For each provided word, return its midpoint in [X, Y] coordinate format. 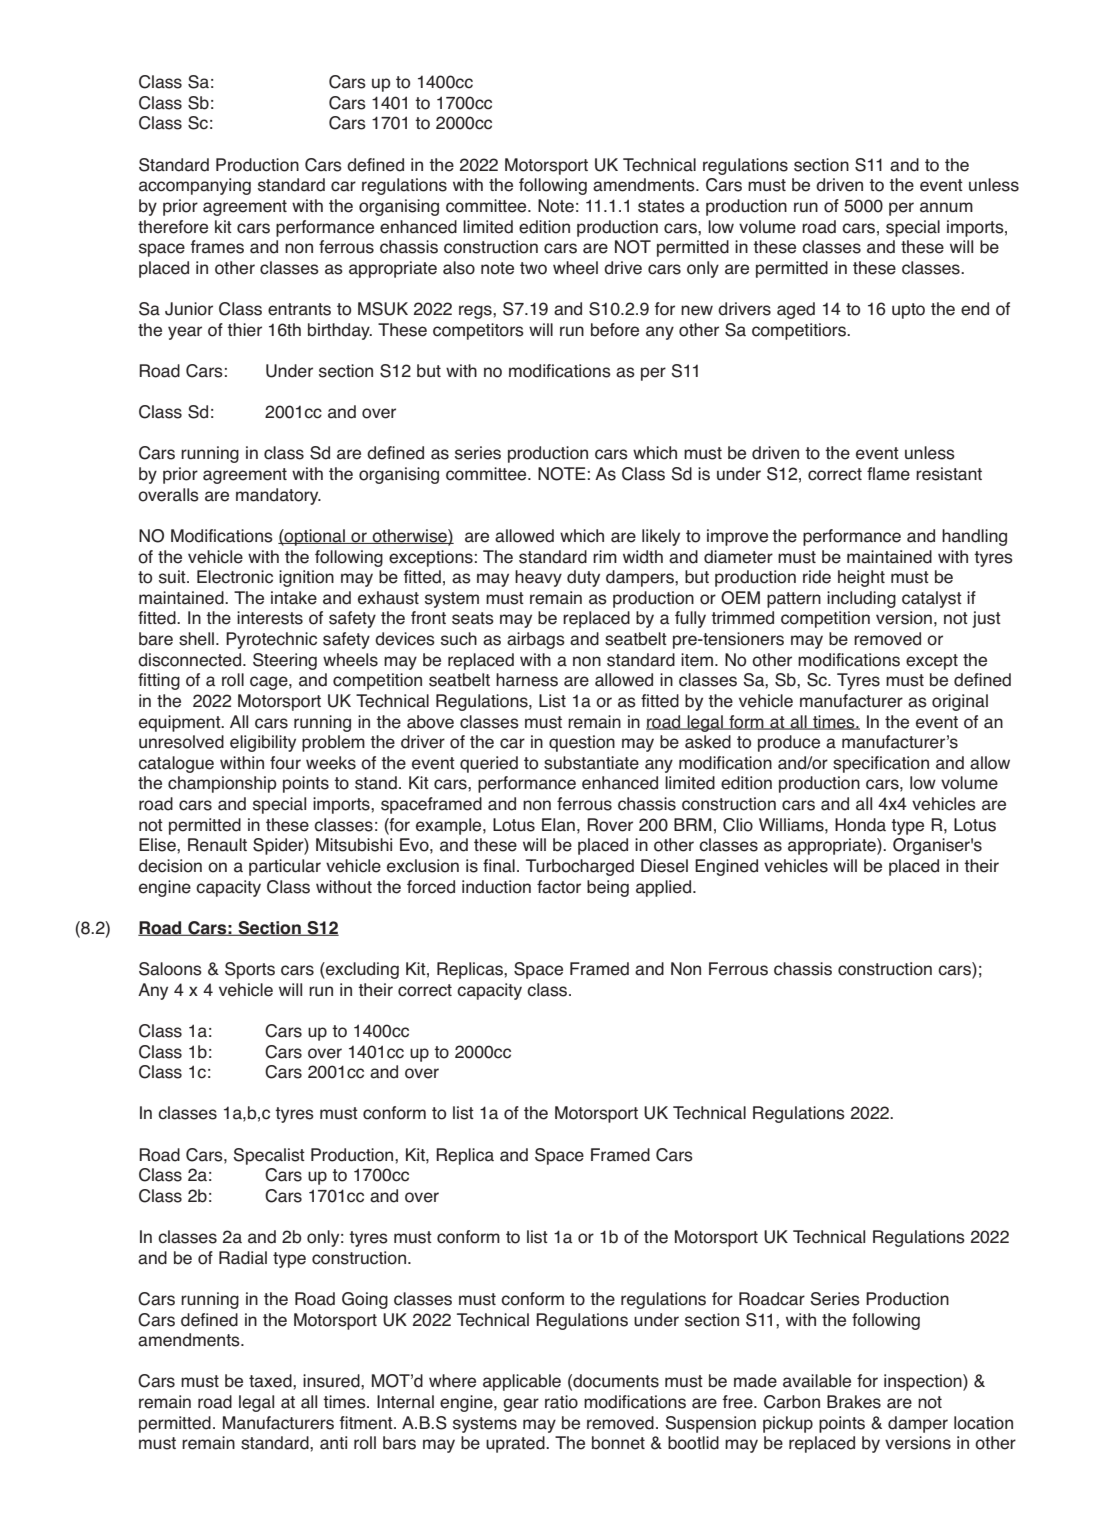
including [861, 599]
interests [270, 618]
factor [559, 887]
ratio [561, 1402]
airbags [536, 640]
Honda [860, 825]
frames [217, 247]
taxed [271, 1381]
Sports [250, 970]
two [533, 268]
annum [946, 207]
